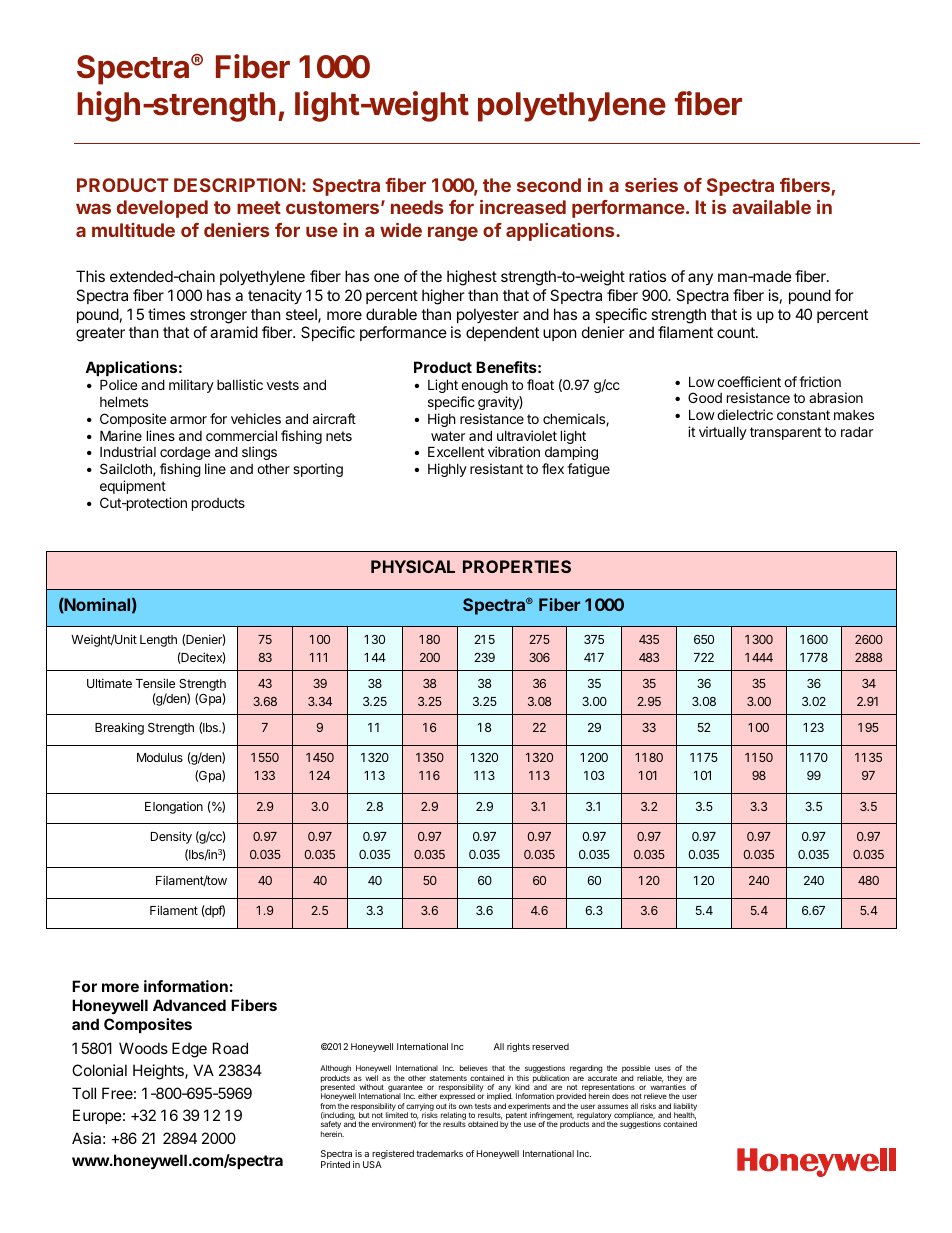 The height and width of the image is (1233, 952). Describe the element at coordinates (483, 1124) in the image. I see `obtained` at that location.
